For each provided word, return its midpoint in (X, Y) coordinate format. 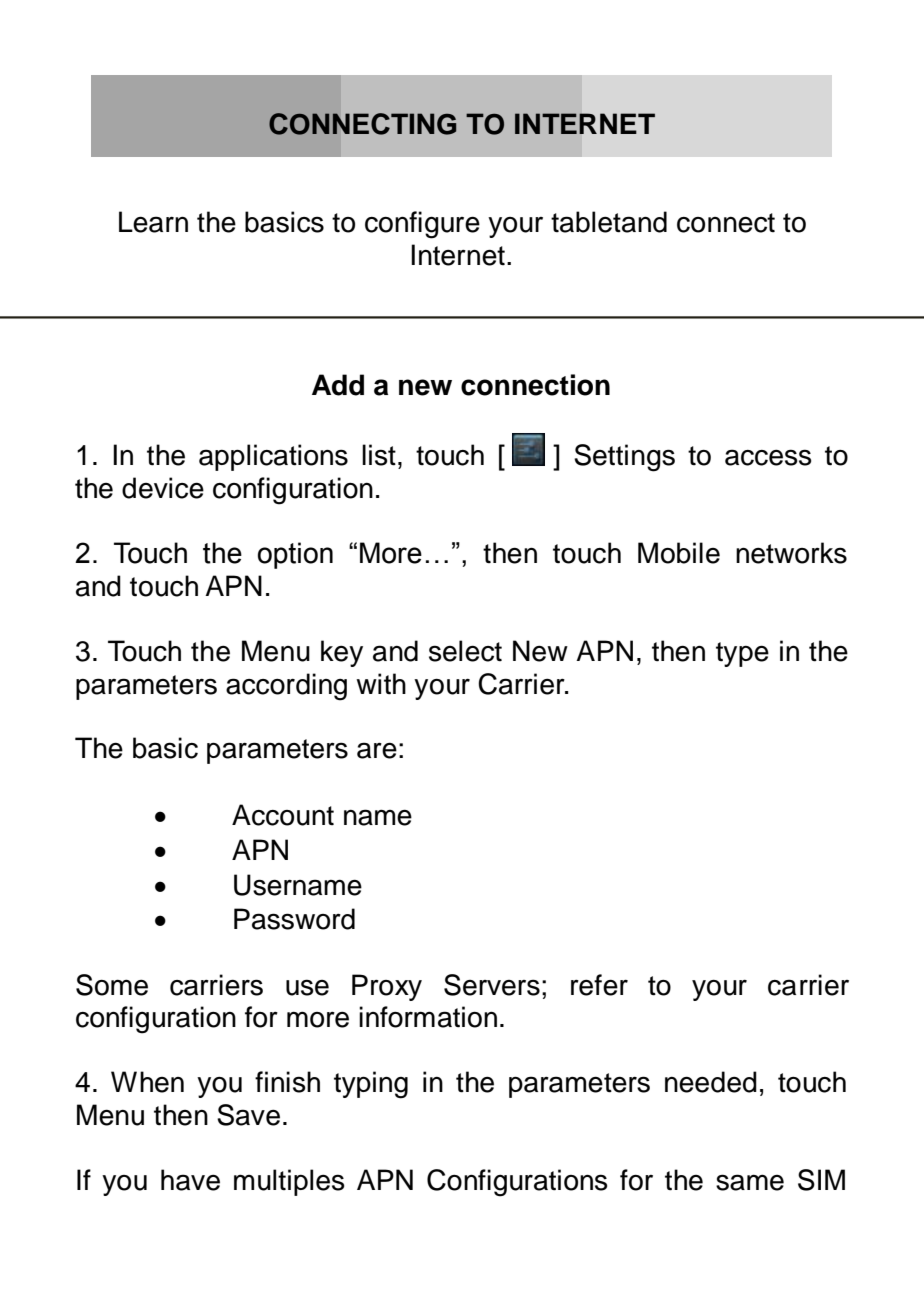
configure (422, 225)
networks (791, 553)
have (190, 1180)
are (377, 750)
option (295, 555)
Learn (153, 222)
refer (599, 985)
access (768, 457)
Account (283, 815)
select (465, 651)
